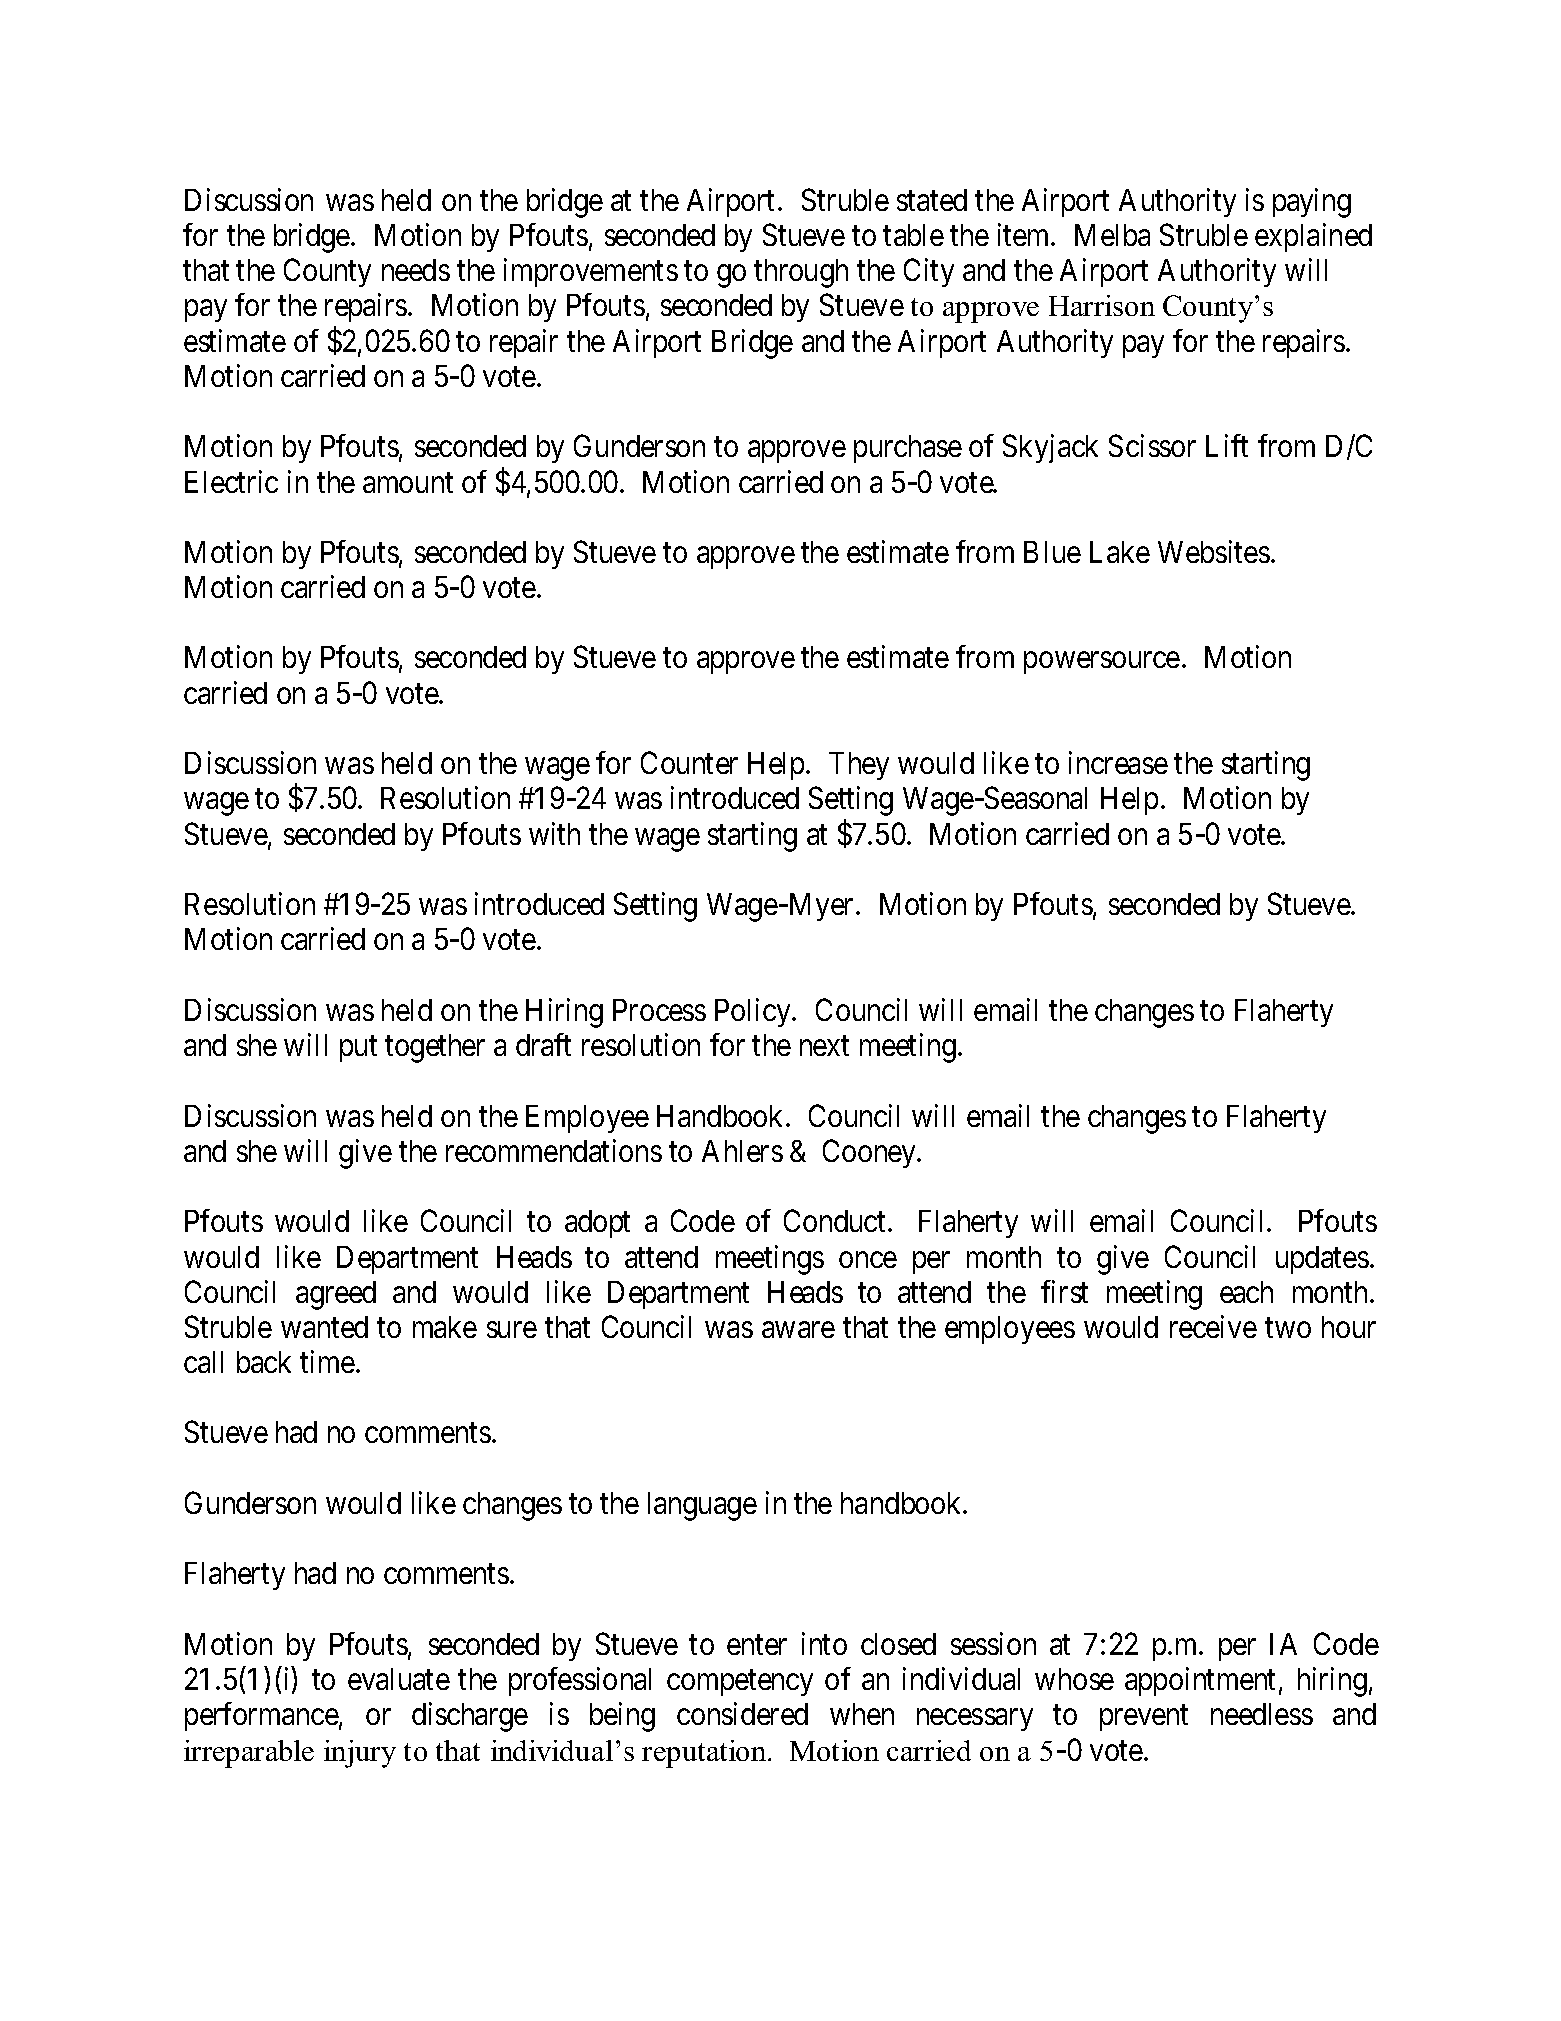 The height and width of the document is (2021, 1561). I want to click on injury, so click(360, 1754).
